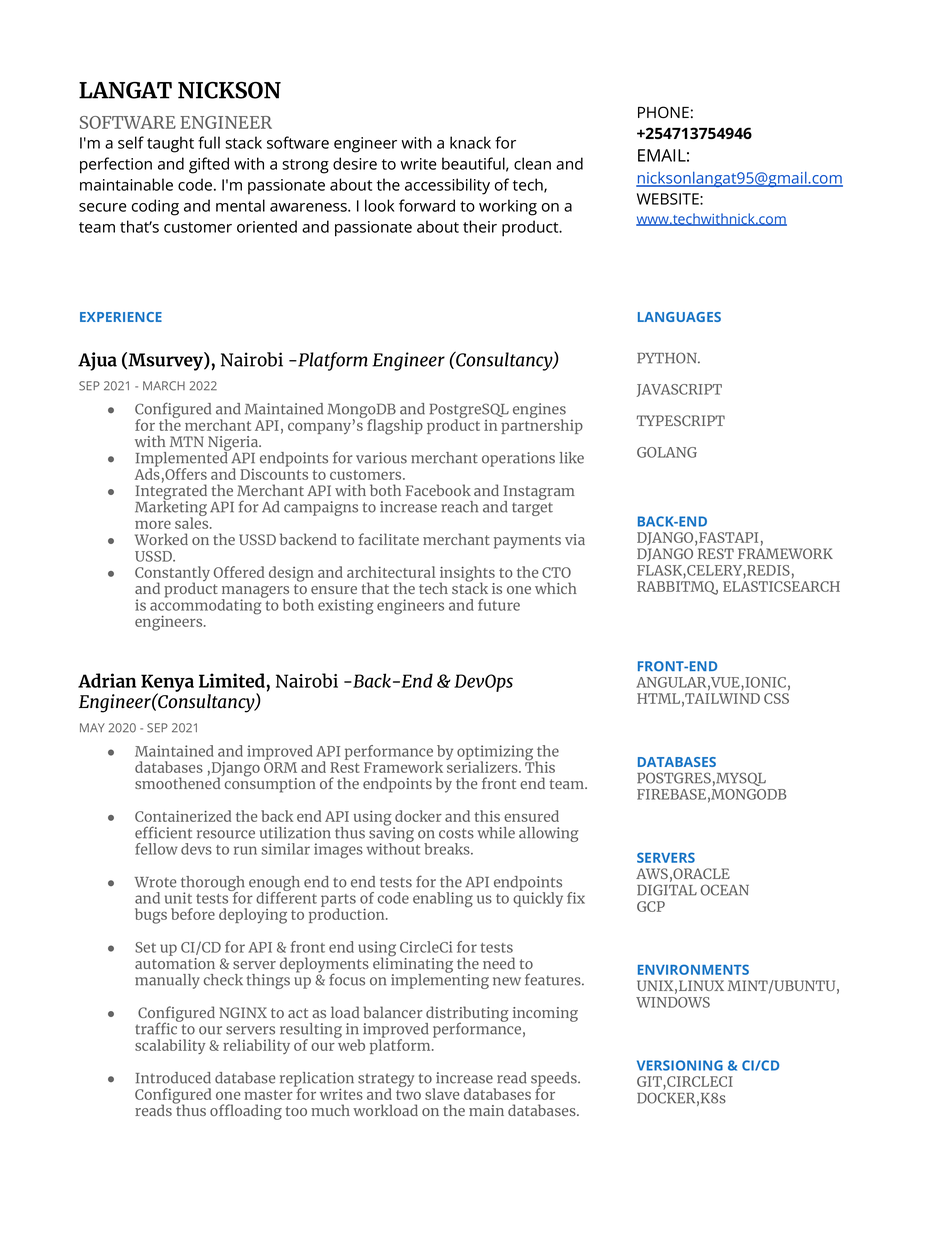 The height and width of the image is (1233, 952). What do you see at coordinates (776, 698) in the image?
I see `CSS` at bounding box center [776, 698].
